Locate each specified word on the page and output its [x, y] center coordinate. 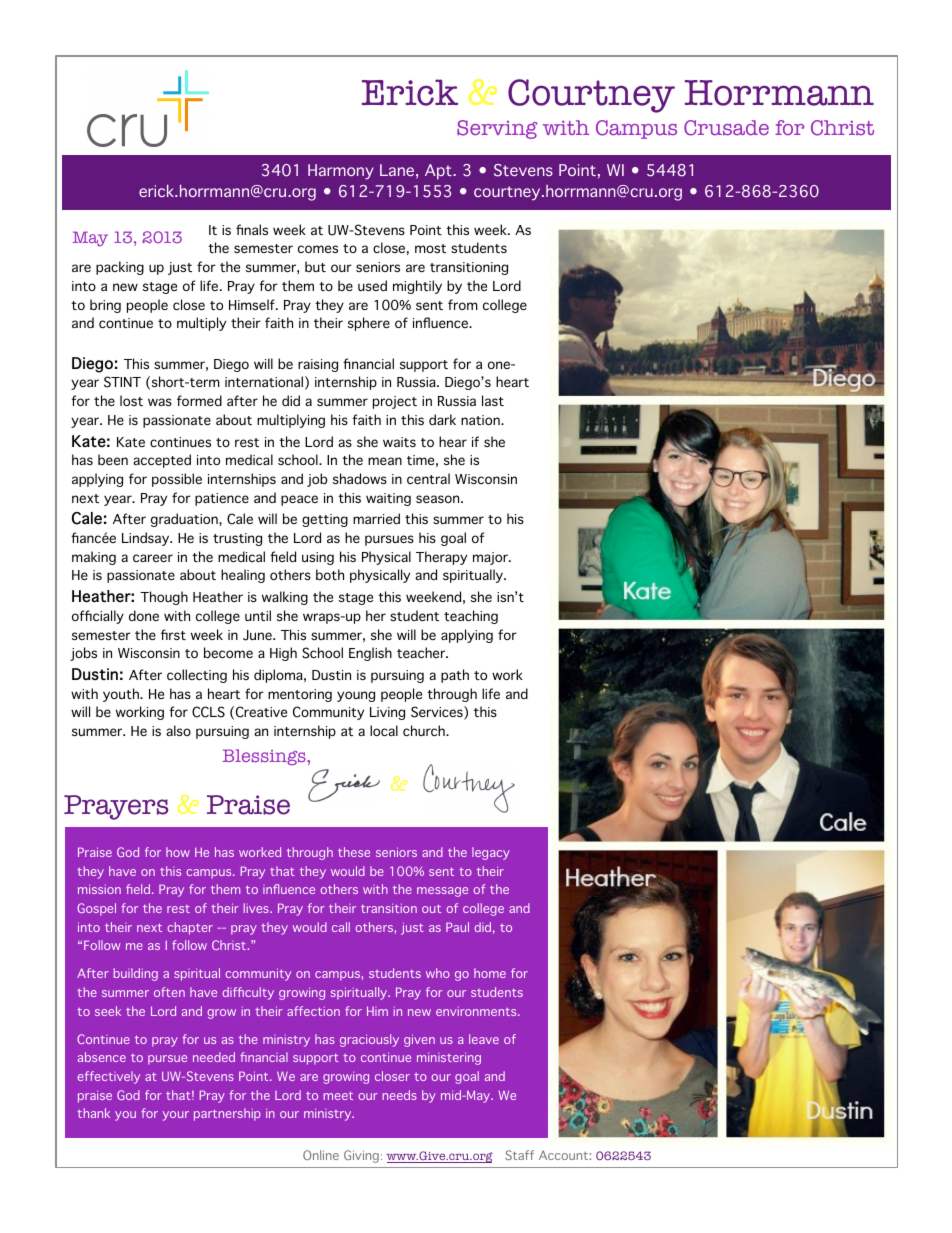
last [493, 400]
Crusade [726, 128]
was [160, 402]
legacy [491, 853]
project [395, 402]
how [178, 852]
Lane [397, 170]
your [176, 1116]
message [442, 892]
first [173, 634]
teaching [471, 617]
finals [252, 229]
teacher [422, 652]
